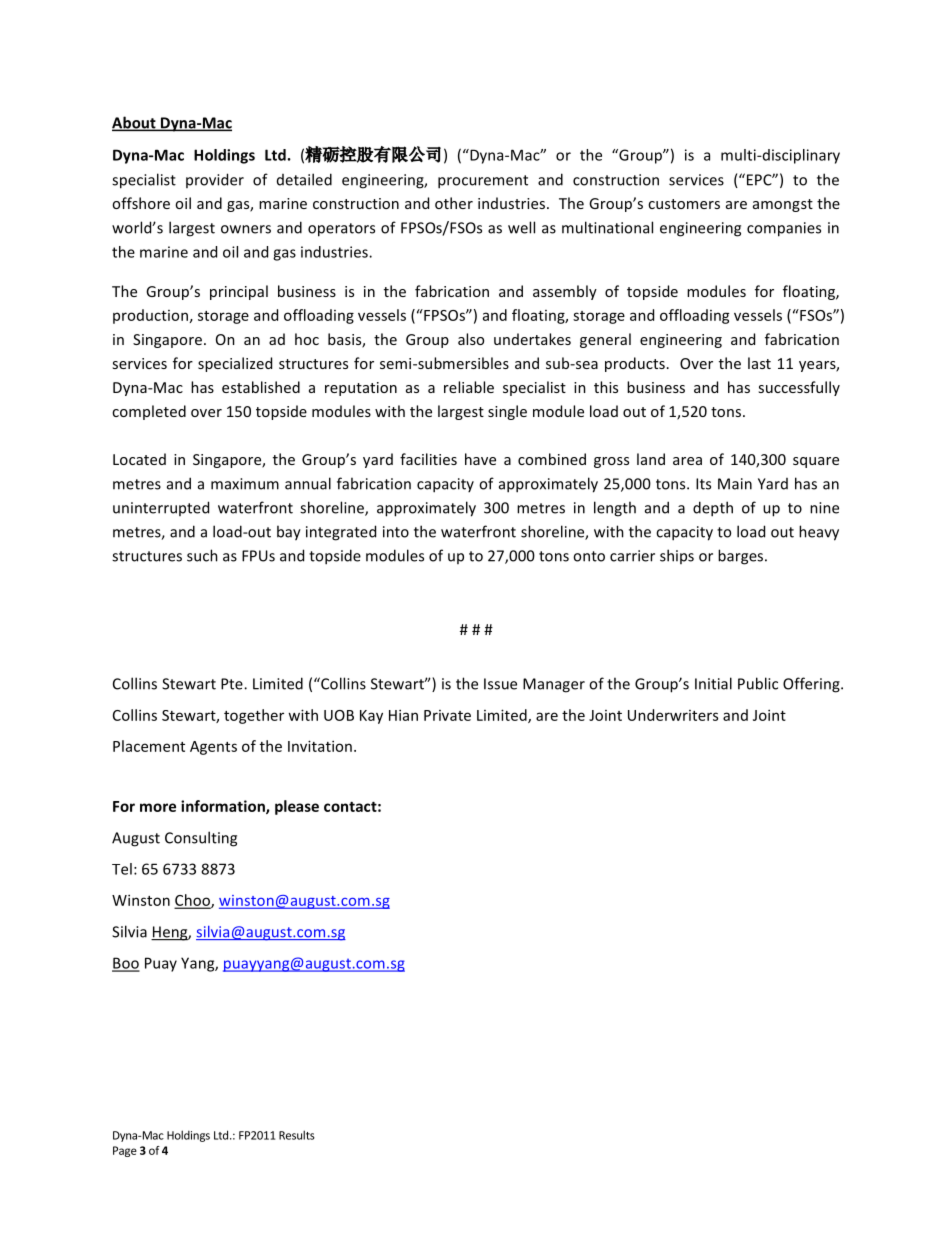 This screenshot has height=1233, width=952. I want to click on Public, so click(758, 683).
